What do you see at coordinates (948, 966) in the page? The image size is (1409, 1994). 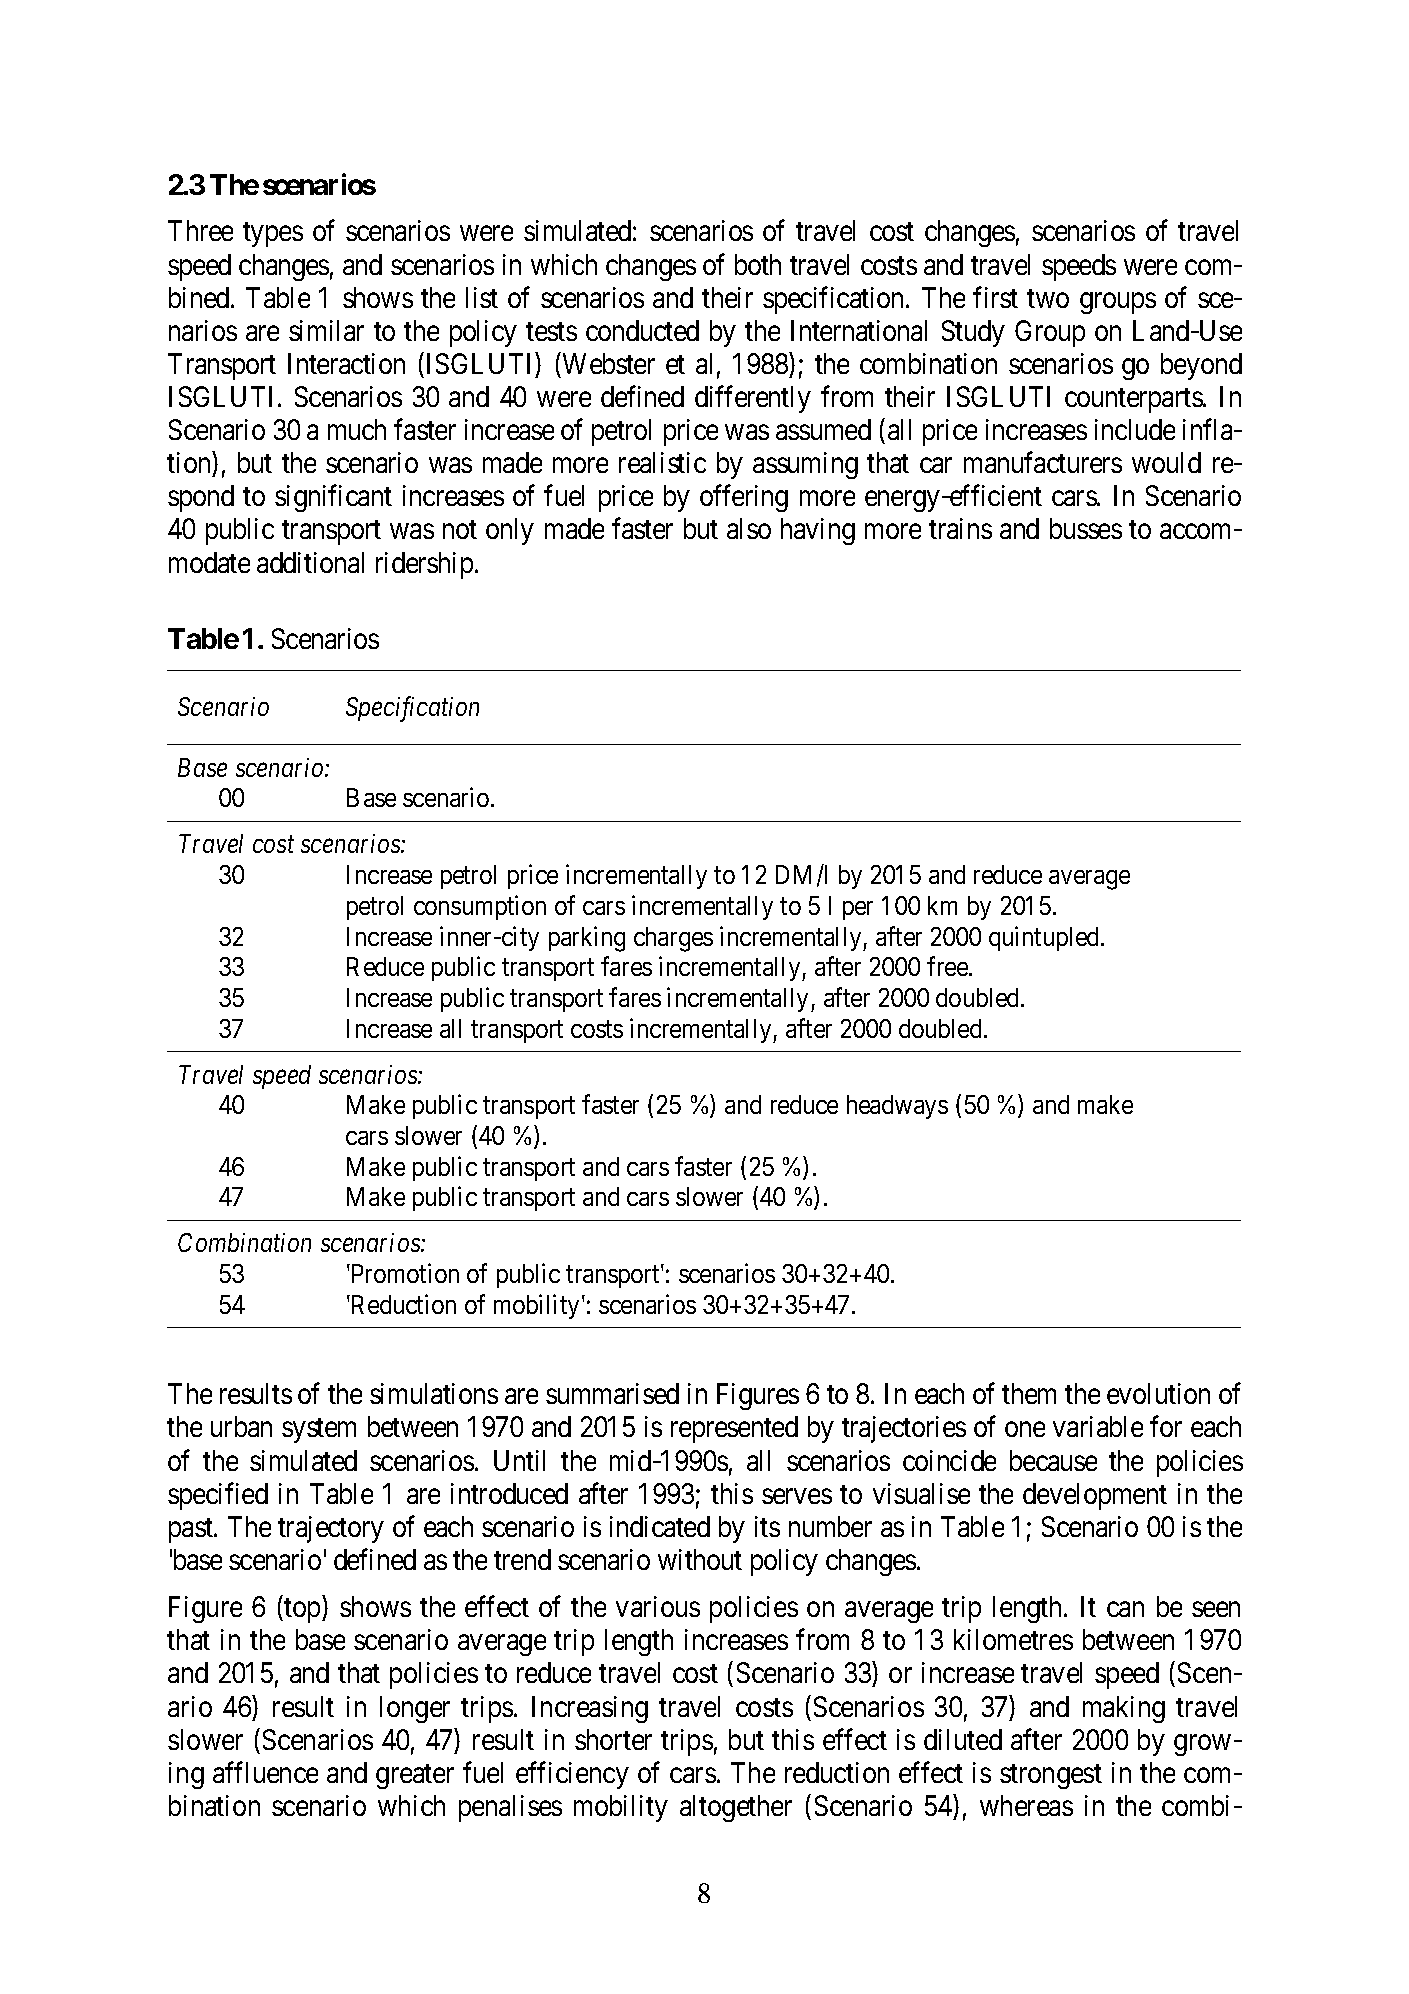 I see `free` at bounding box center [948, 966].
